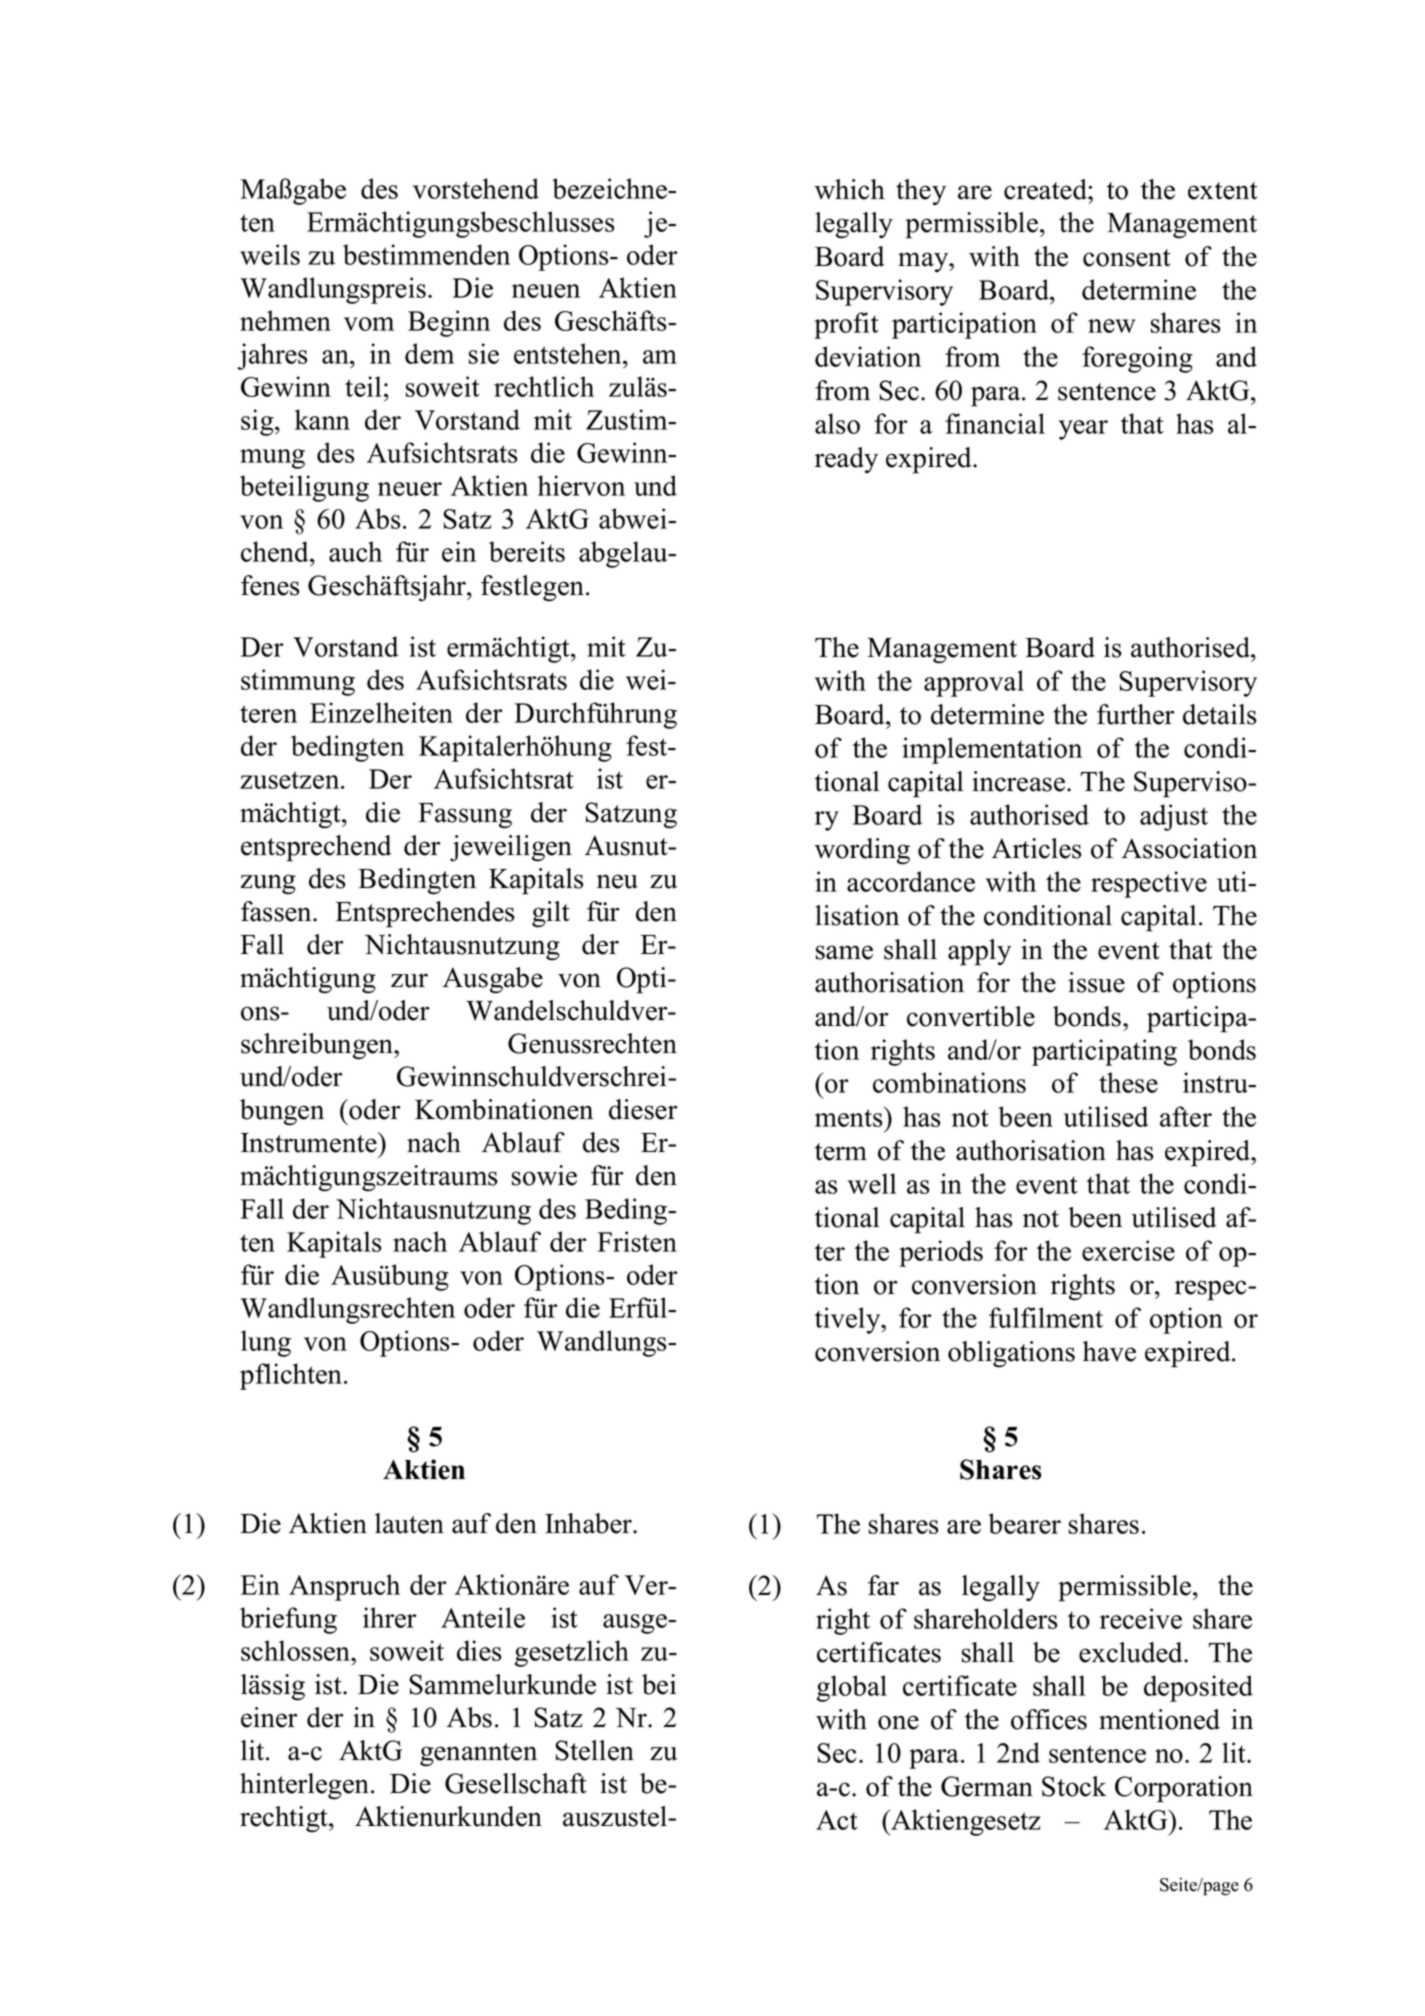 The height and width of the page is (2016, 1425). What do you see at coordinates (369, 324) in the page?
I see `vom` at bounding box center [369, 324].
